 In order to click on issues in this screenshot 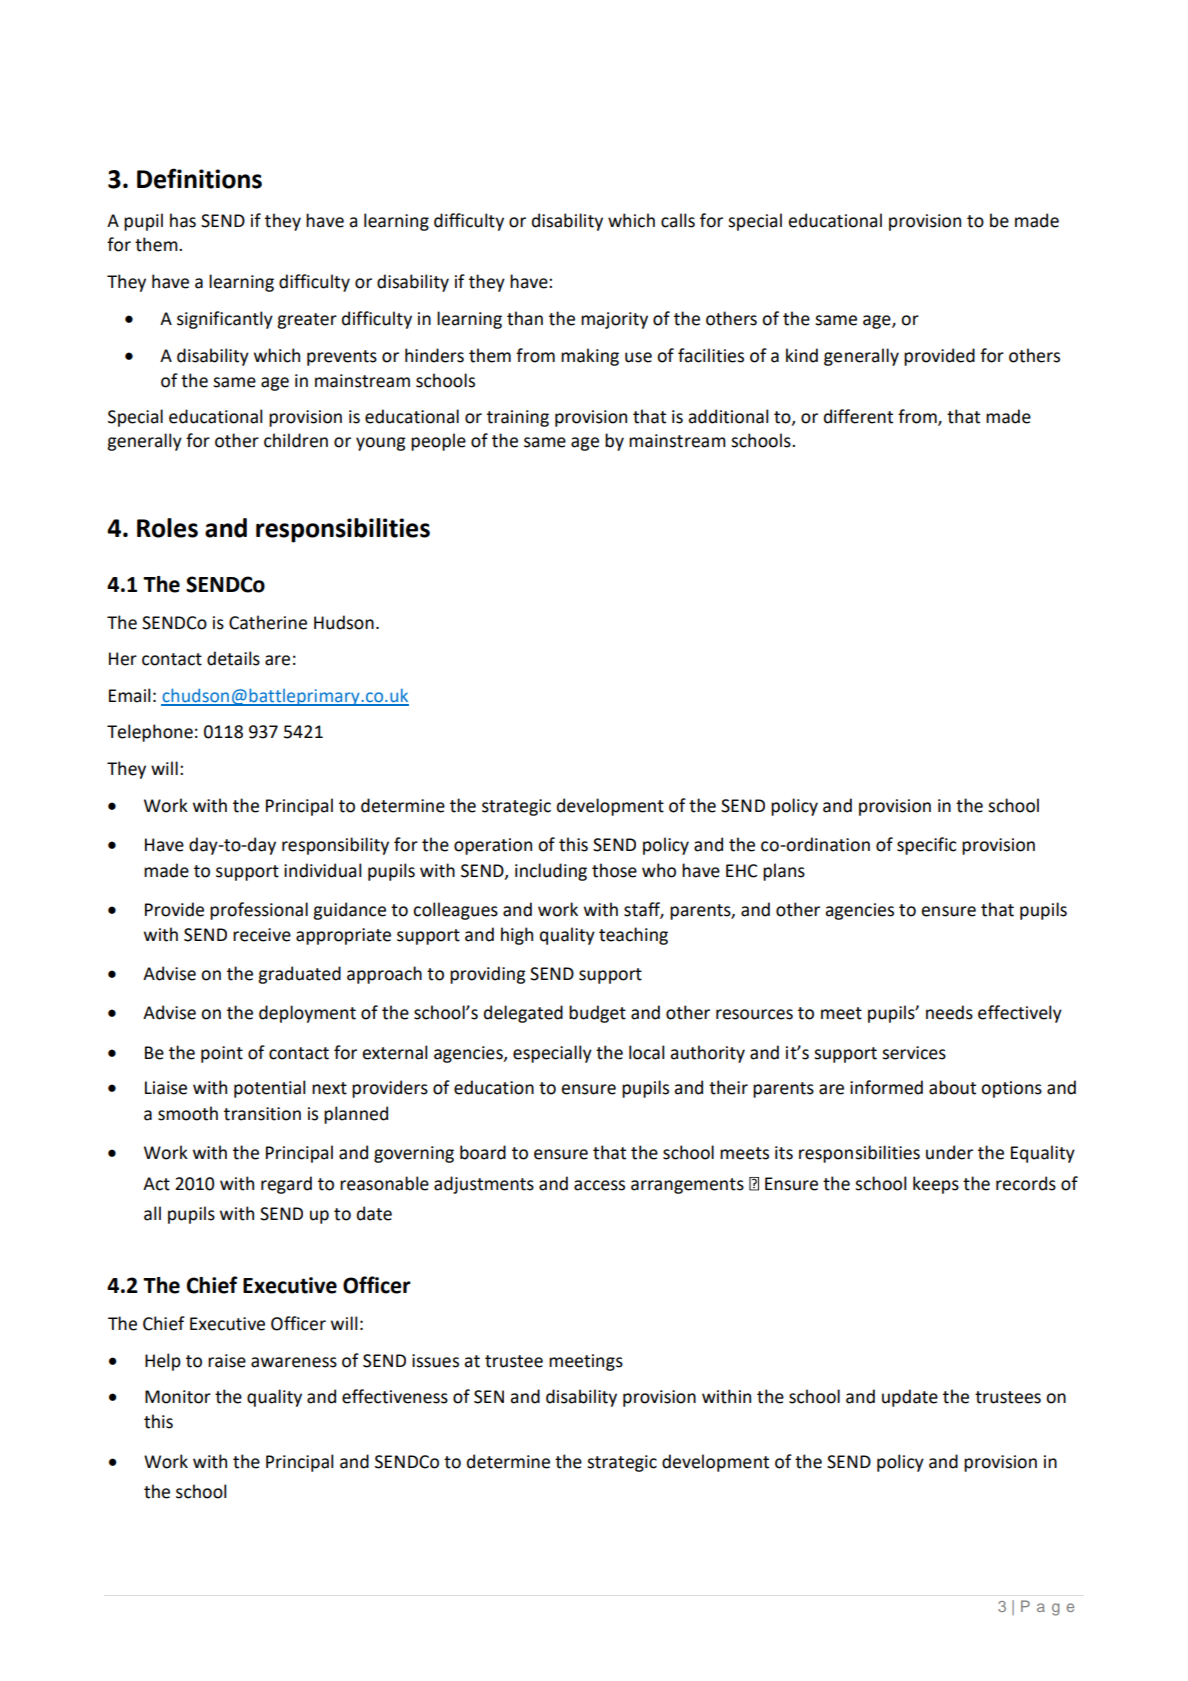, I will do `click(435, 1361)`.
